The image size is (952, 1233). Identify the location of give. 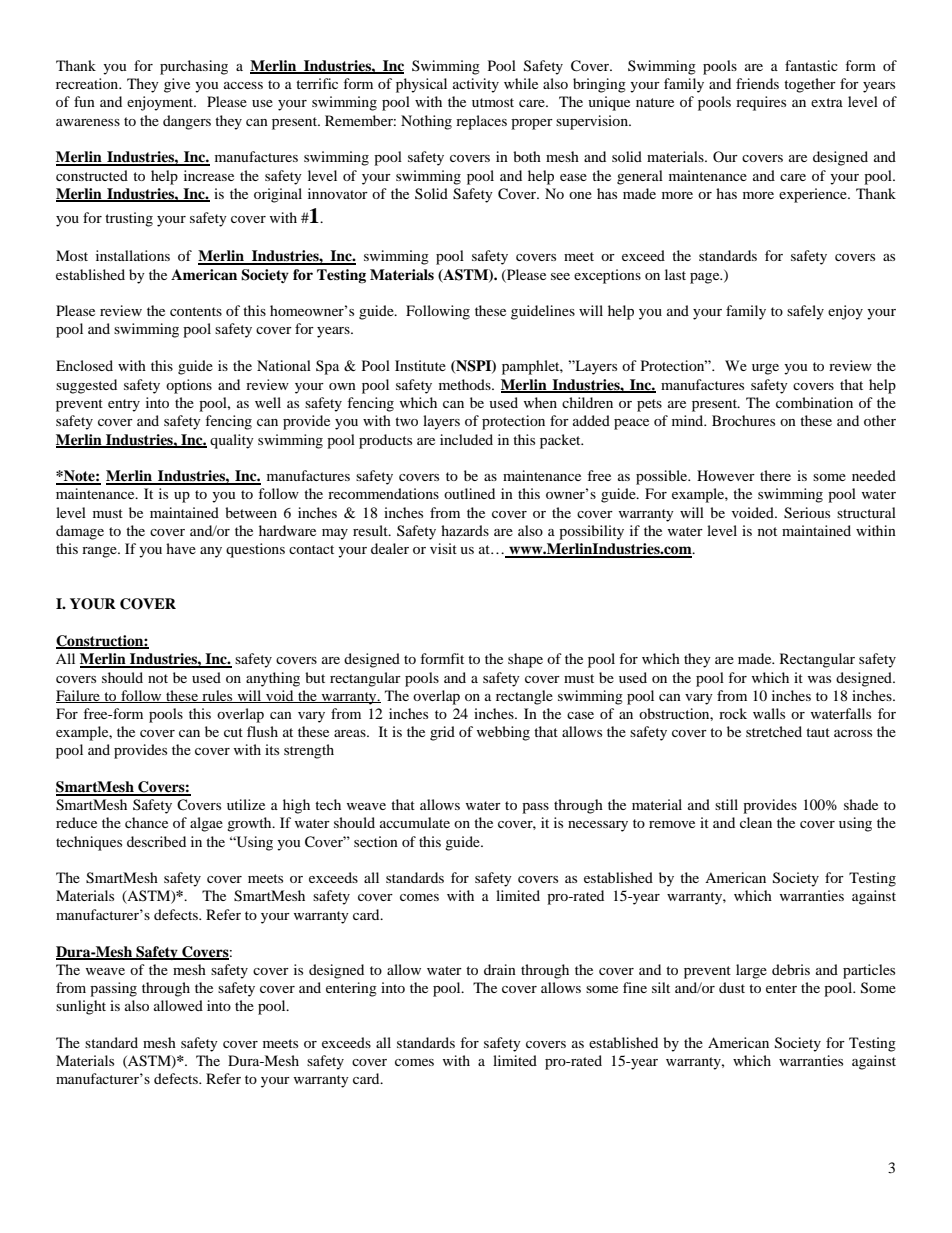
(177, 85).
